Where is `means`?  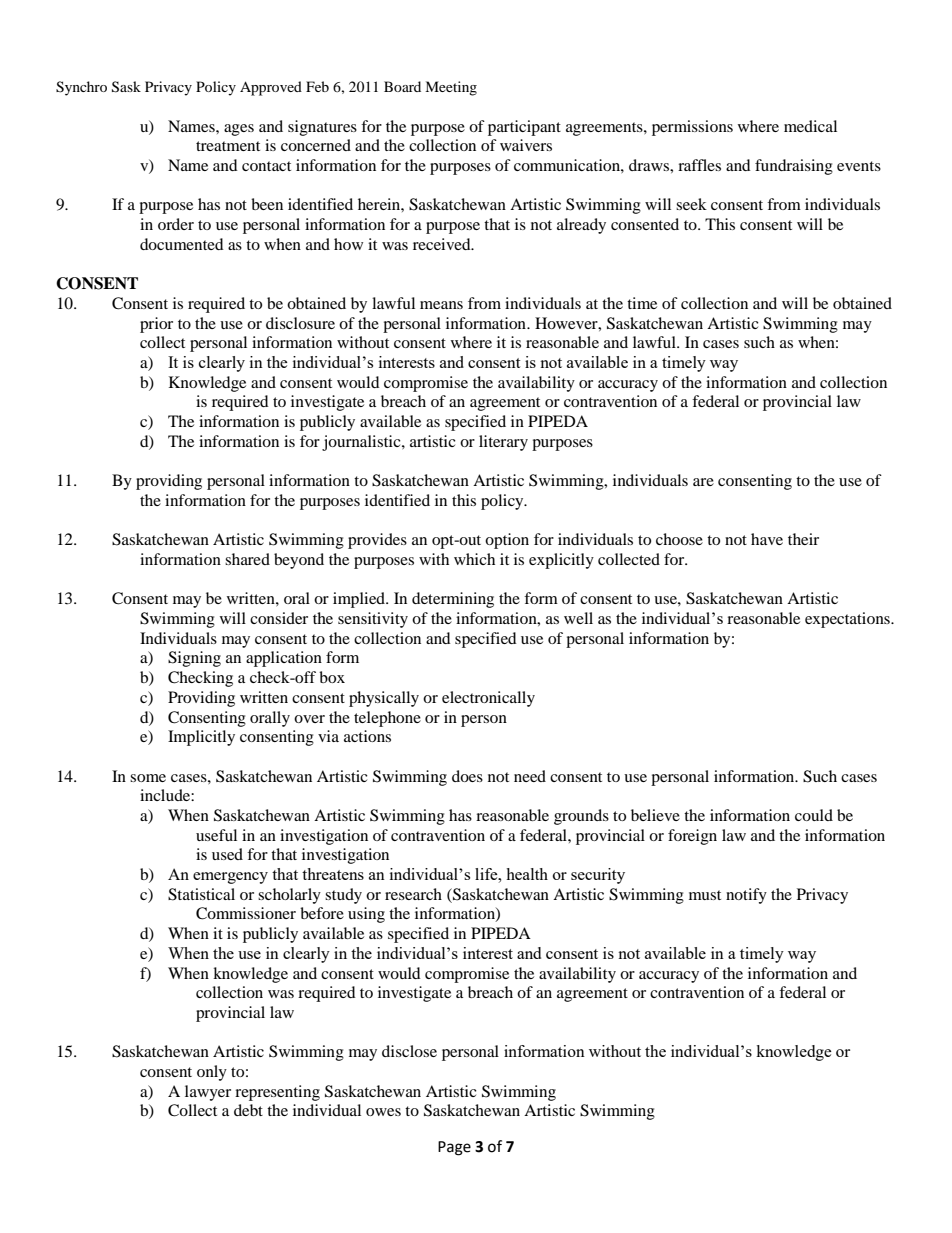 means is located at coordinates (441, 305).
